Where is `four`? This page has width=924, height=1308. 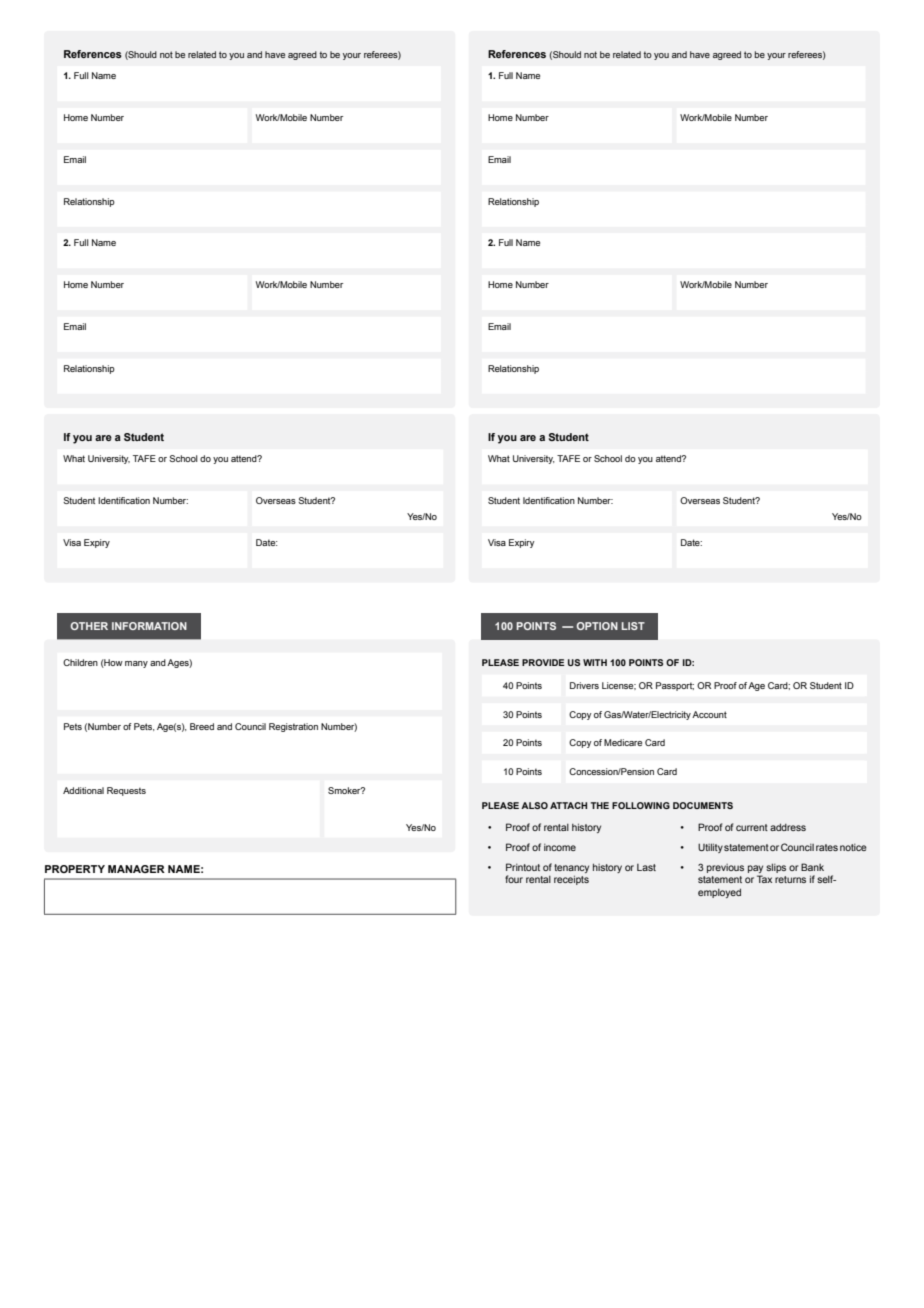
four is located at coordinates (514, 879).
